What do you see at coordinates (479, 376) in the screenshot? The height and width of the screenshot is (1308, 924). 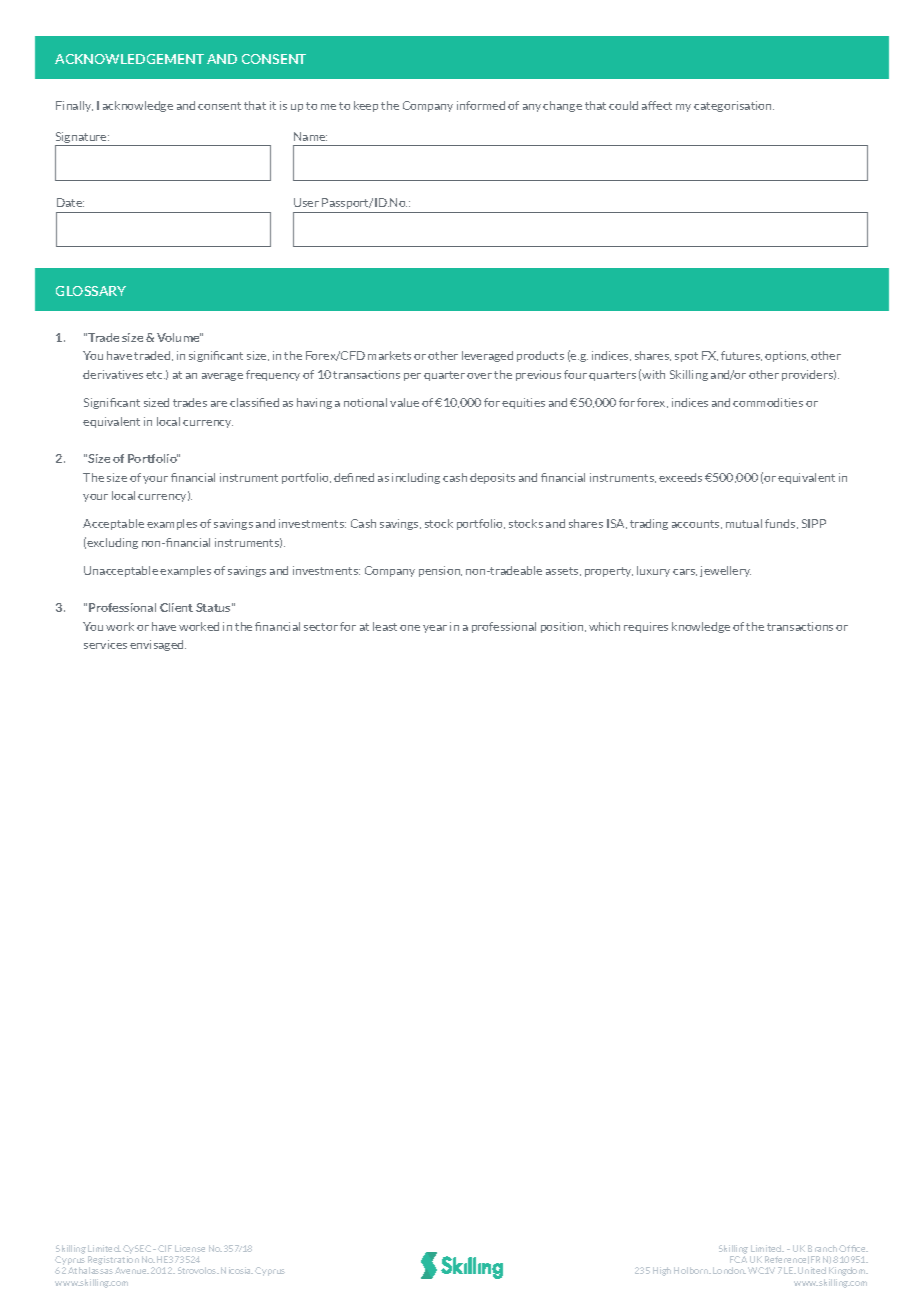 I see `over` at bounding box center [479, 376].
